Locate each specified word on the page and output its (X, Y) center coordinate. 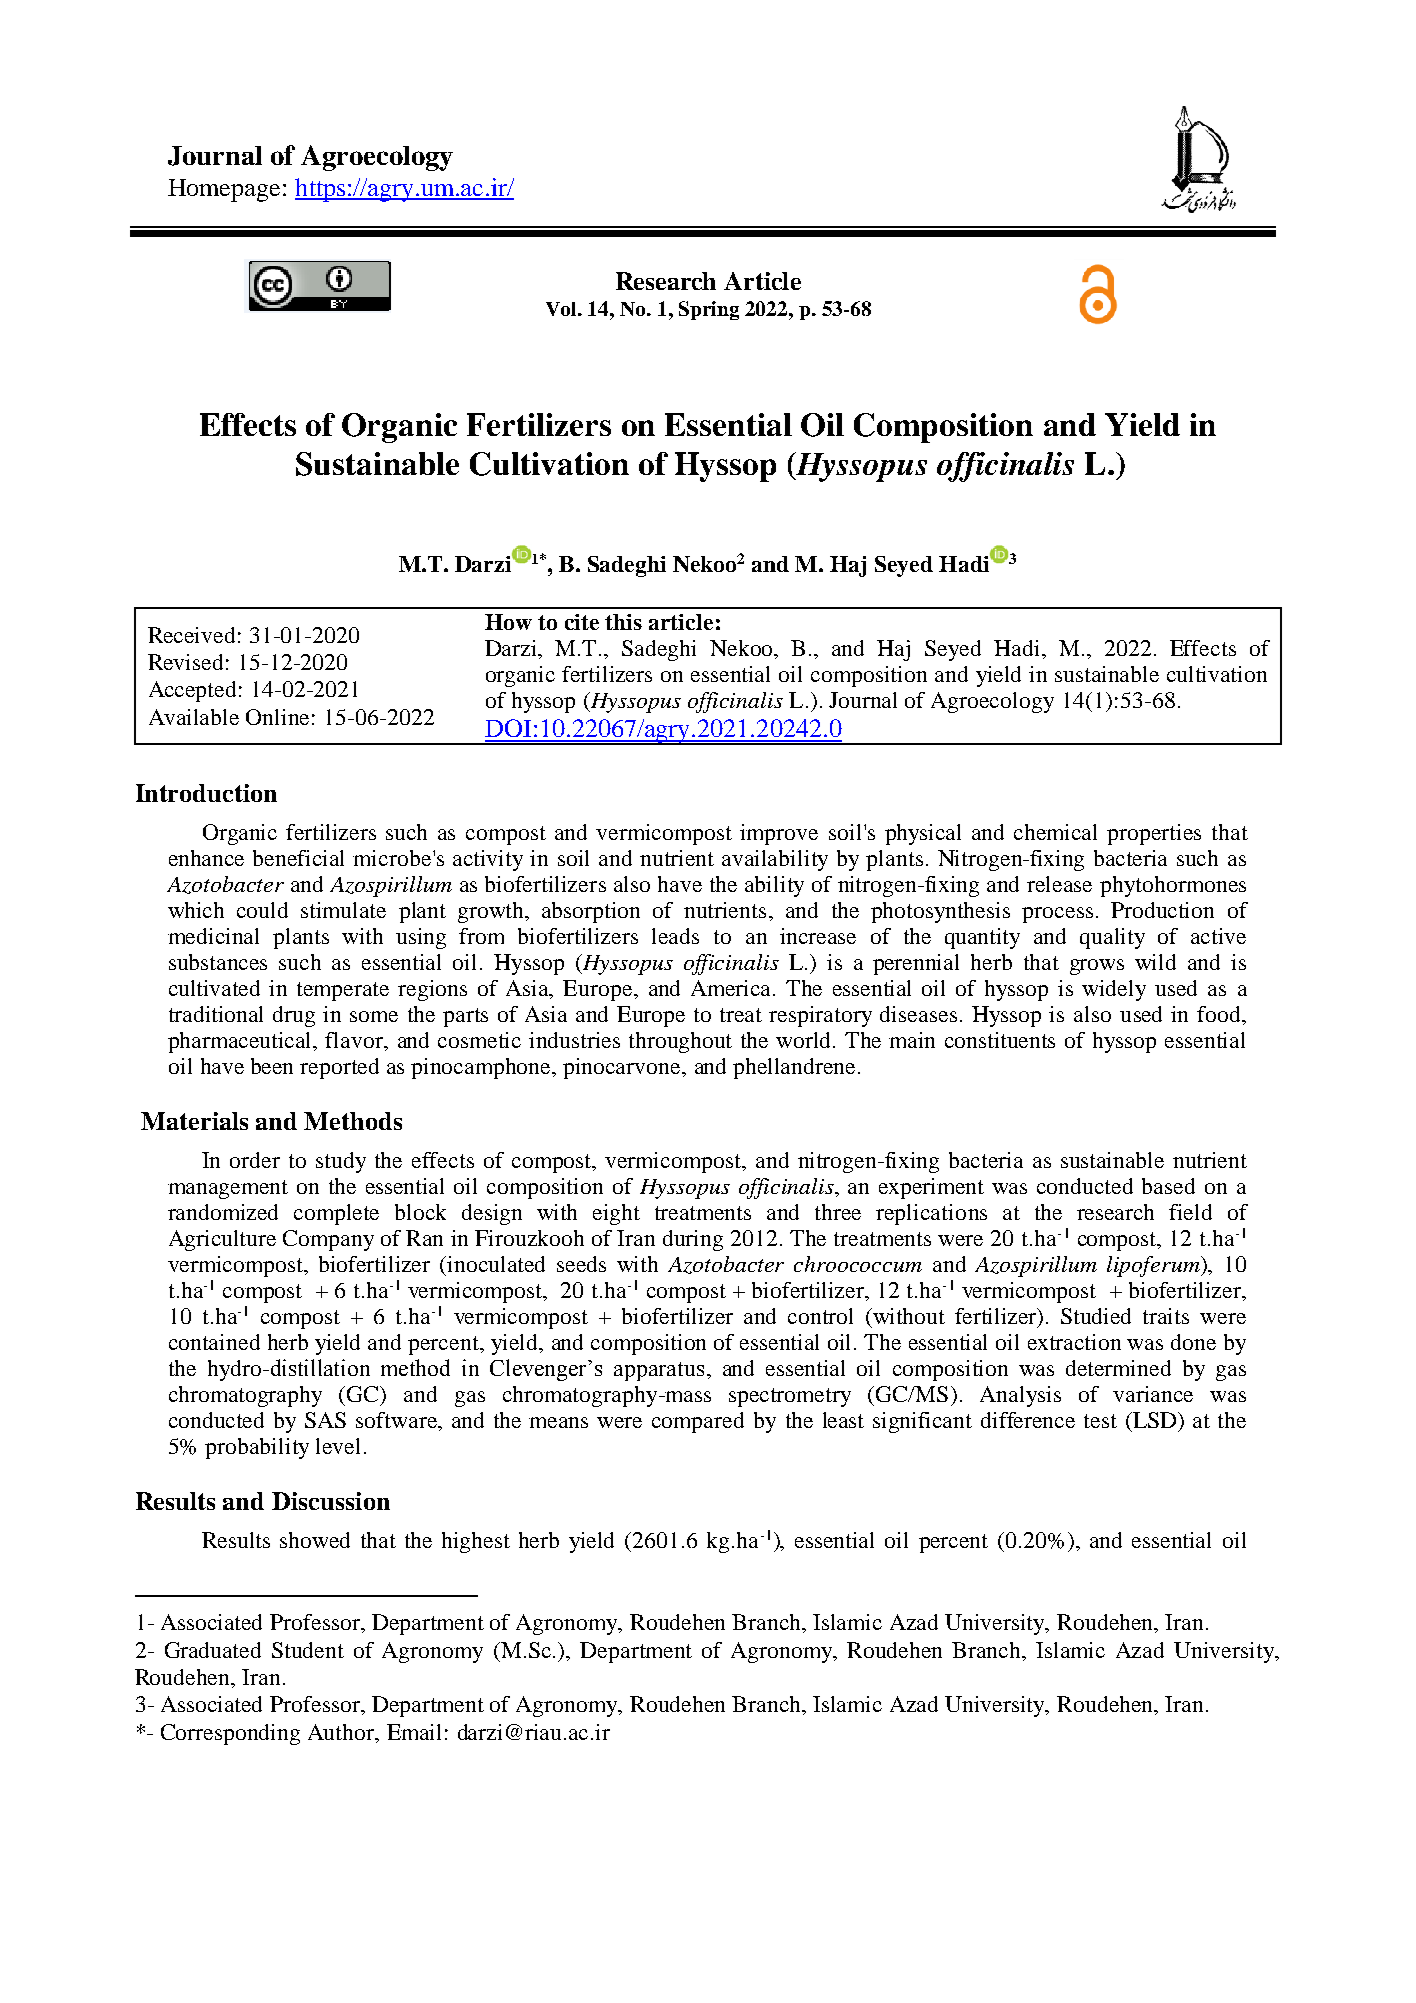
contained (214, 1342)
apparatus (659, 1371)
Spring (709, 310)
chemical (1055, 832)
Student (308, 1650)
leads (675, 936)
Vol (562, 309)
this (623, 622)
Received (191, 635)
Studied (1096, 1316)
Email (414, 1732)
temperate (343, 991)
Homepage (224, 190)
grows (1097, 967)
